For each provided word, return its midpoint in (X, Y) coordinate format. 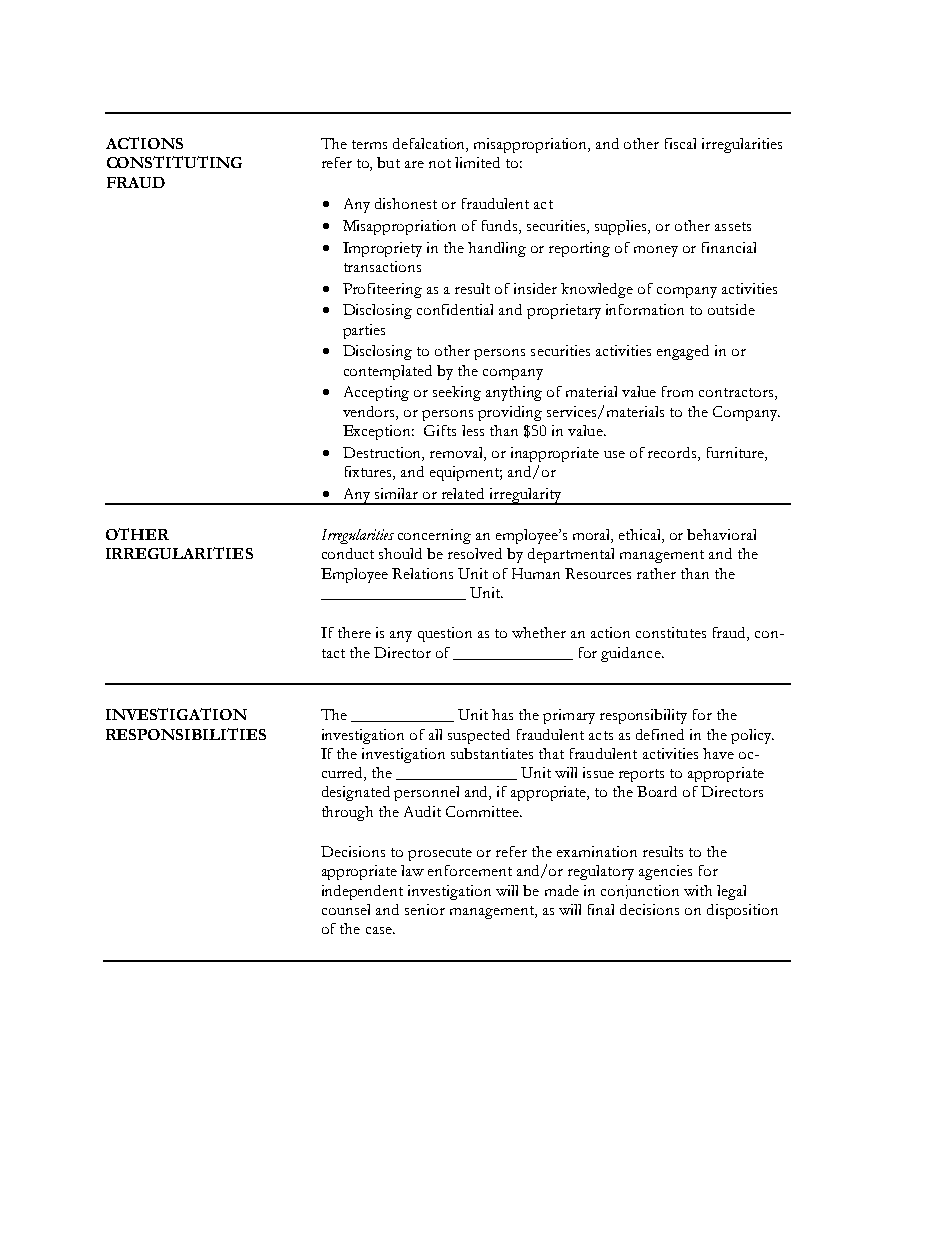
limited (477, 162)
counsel (346, 909)
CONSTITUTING (174, 162)
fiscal (680, 143)
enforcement (470, 870)
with (698, 890)
